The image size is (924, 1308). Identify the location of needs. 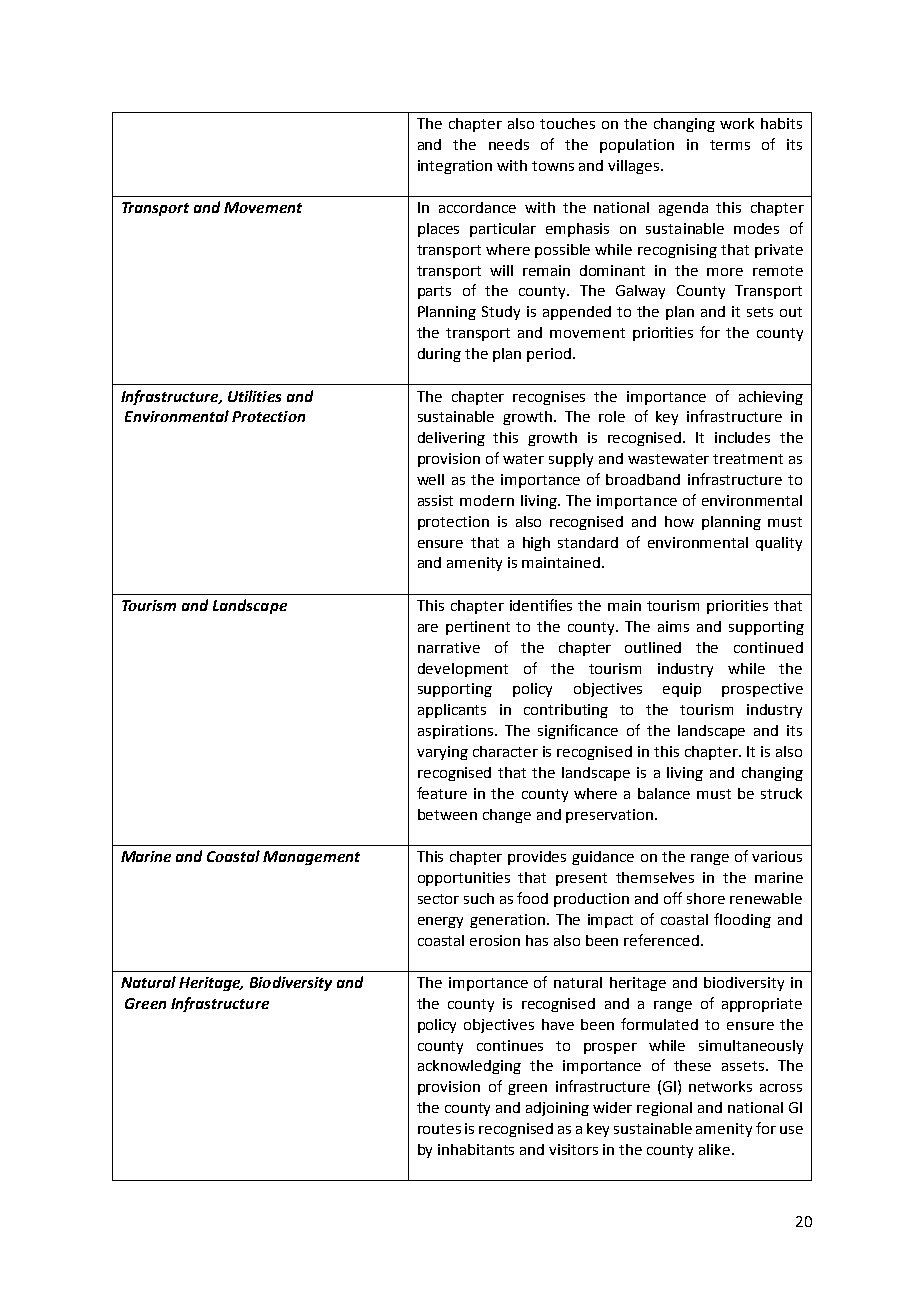
(509, 144).
